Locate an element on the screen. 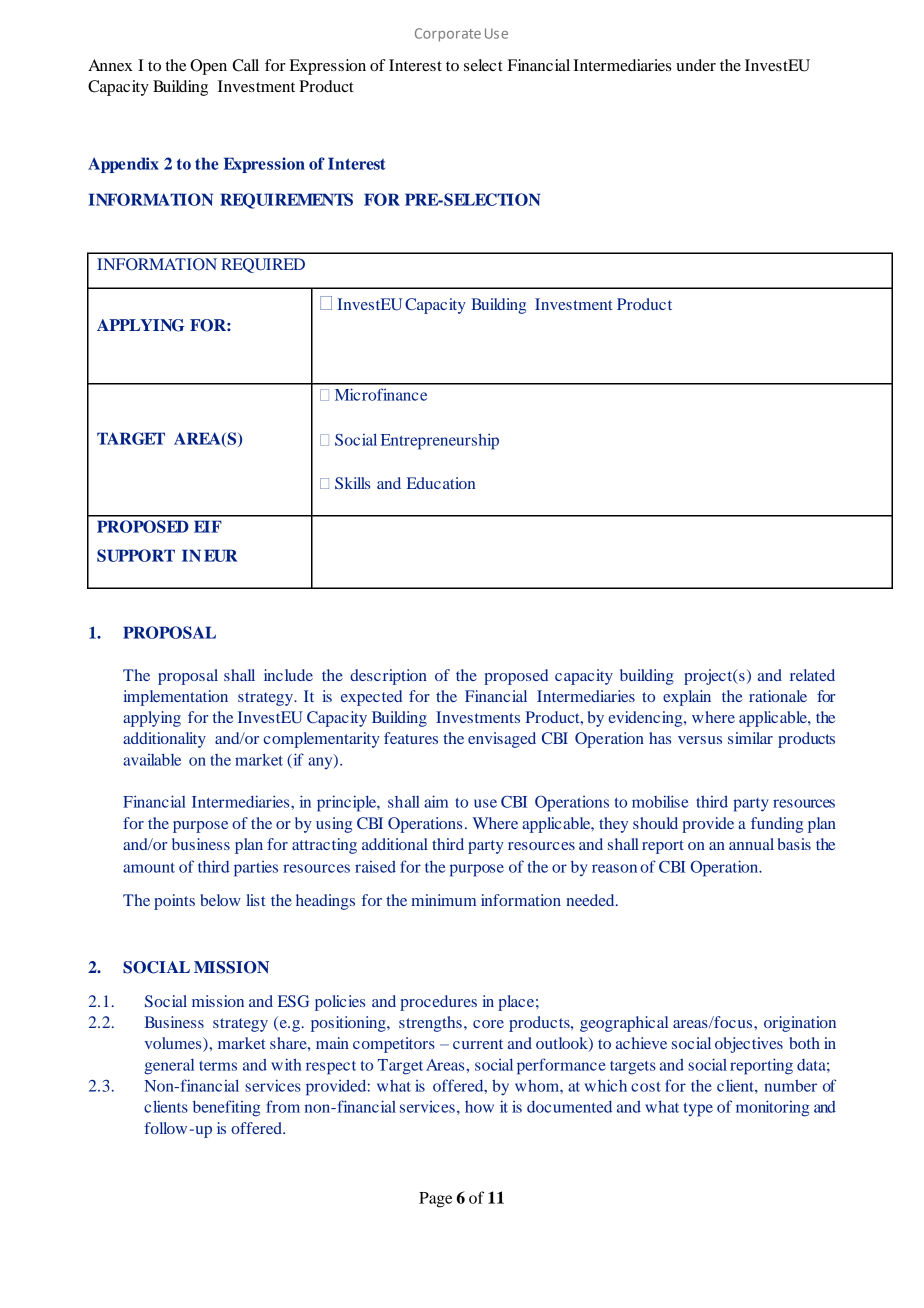 This screenshot has height=1308, width=924. Open is located at coordinates (208, 67).
